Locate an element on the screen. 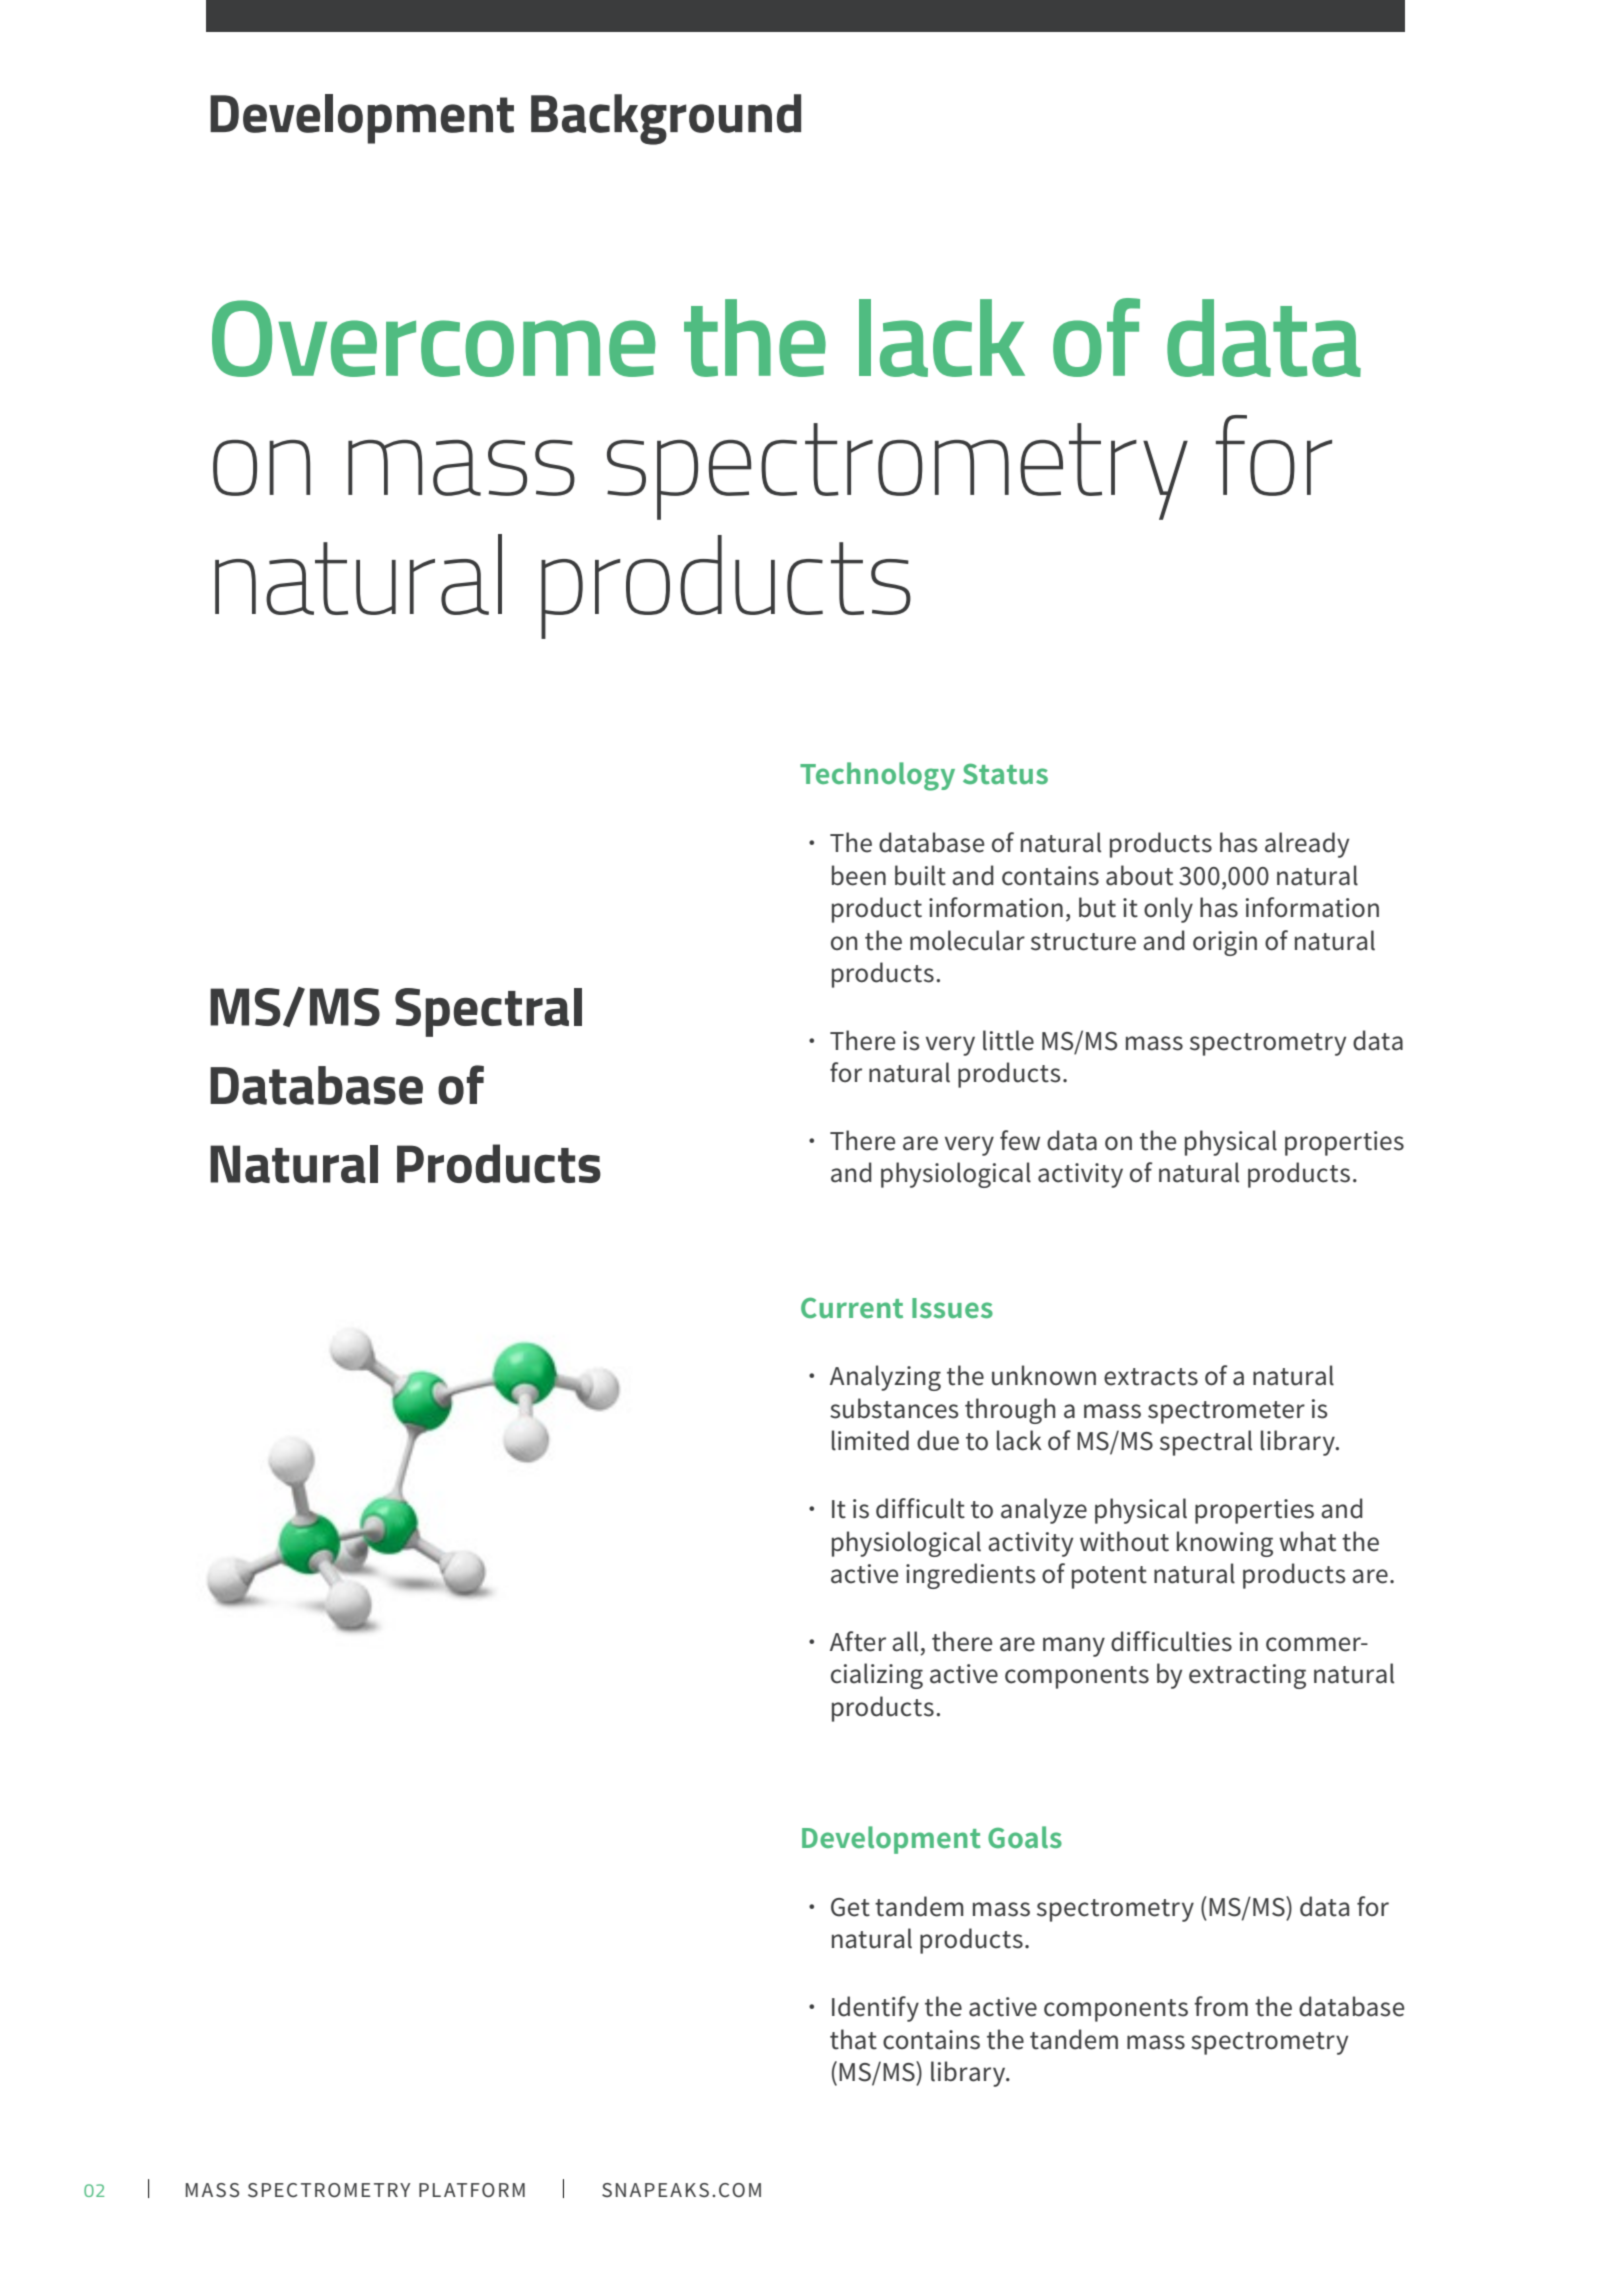 This screenshot has height=2279, width=1612. Background is located at coordinates (666, 119).
